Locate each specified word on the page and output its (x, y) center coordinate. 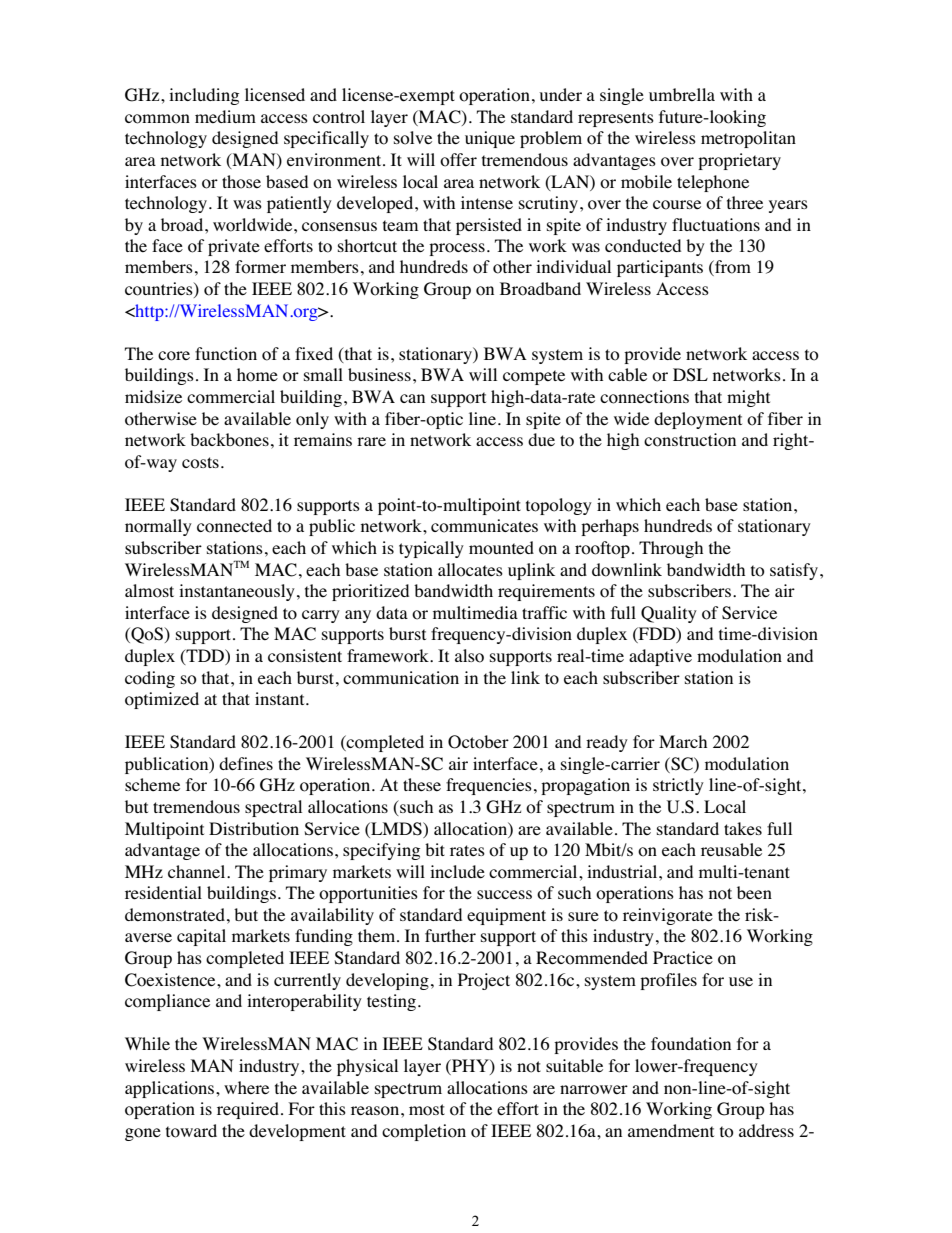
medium (225, 116)
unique (490, 139)
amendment (671, 1131)
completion (424, 1132)
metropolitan (748, 139)
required (248, 1110)
